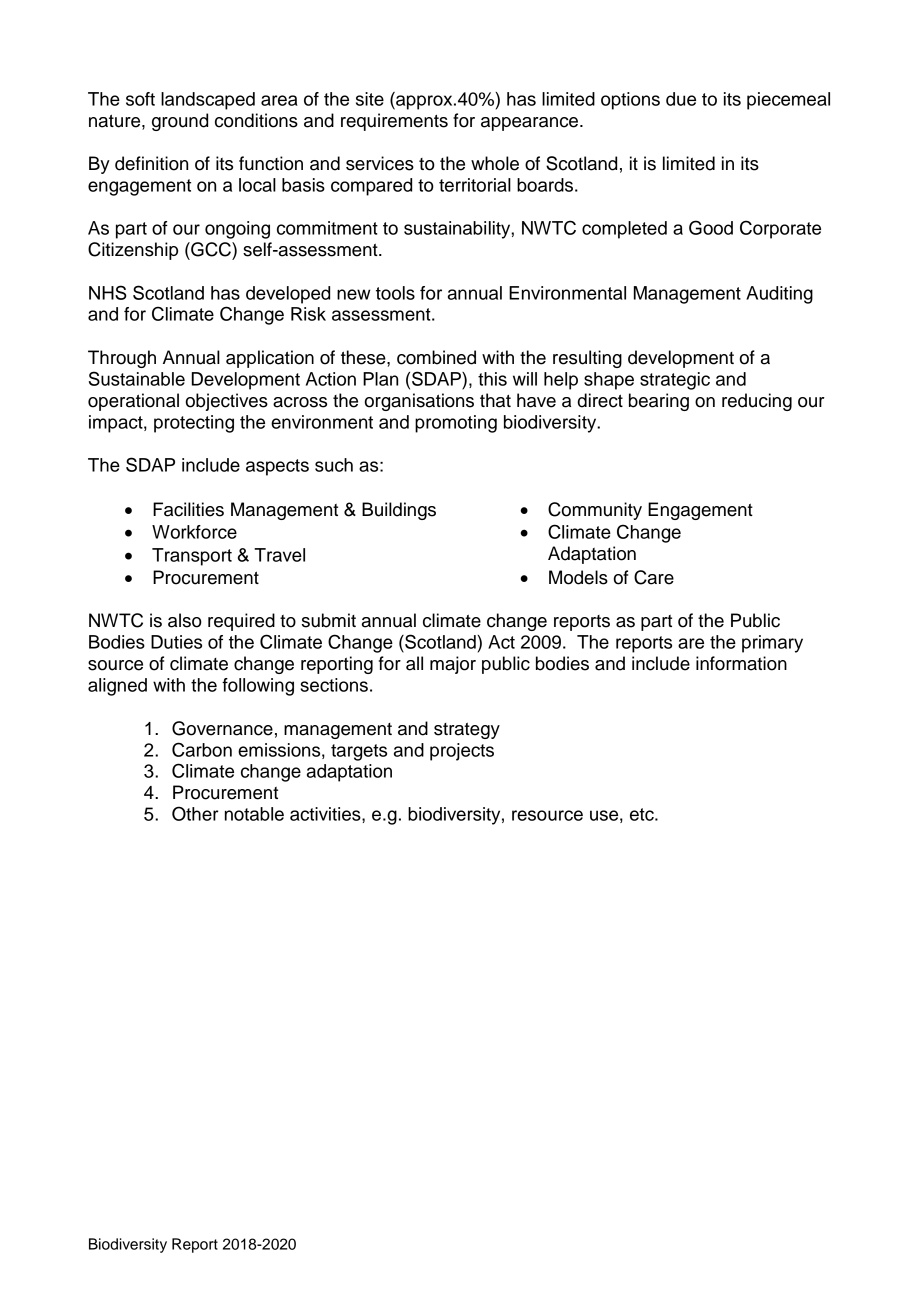 The image size is (924, 1308). I want to click on due, so click(681, 99).
